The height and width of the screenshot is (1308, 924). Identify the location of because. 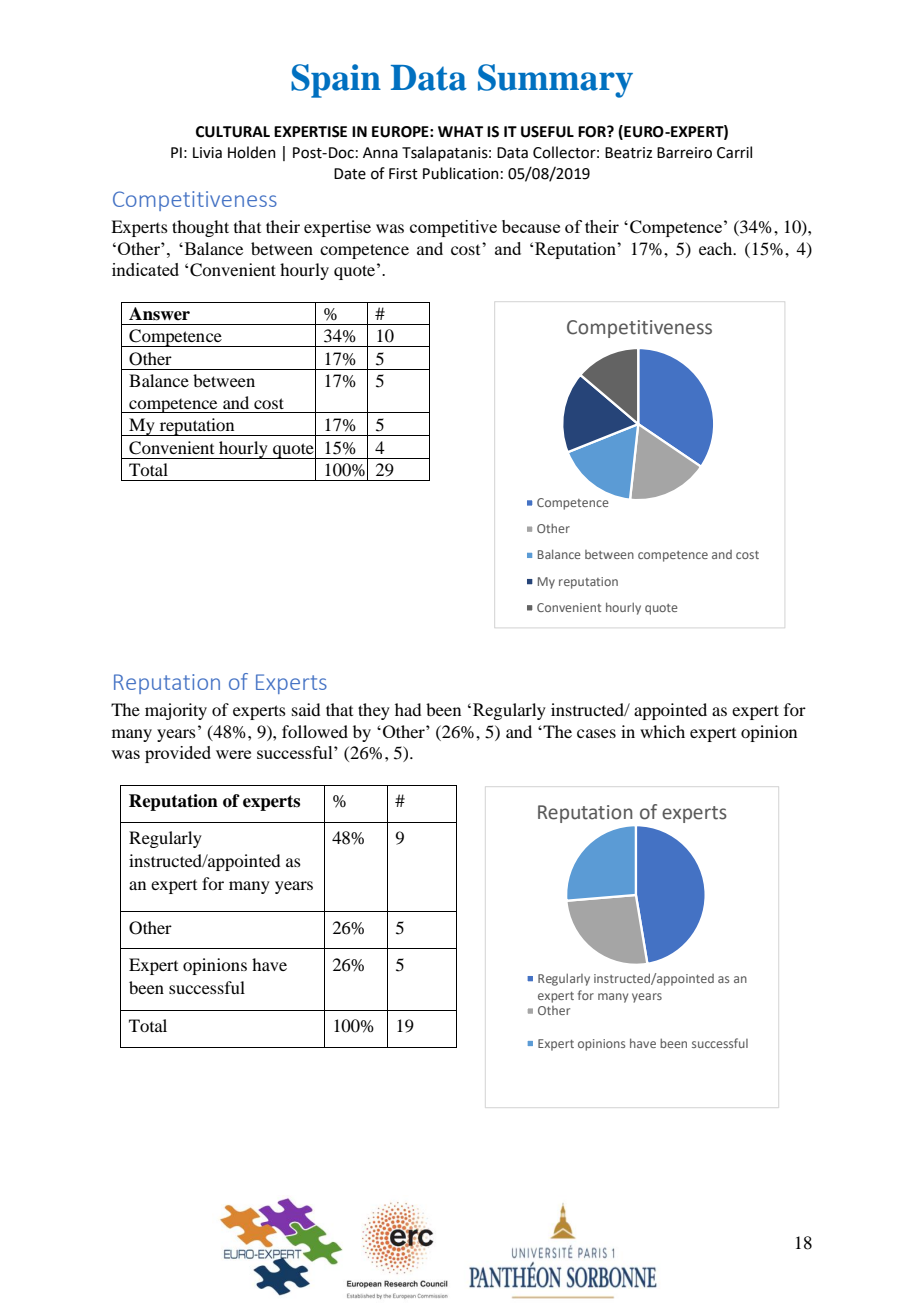
(531, 226).
